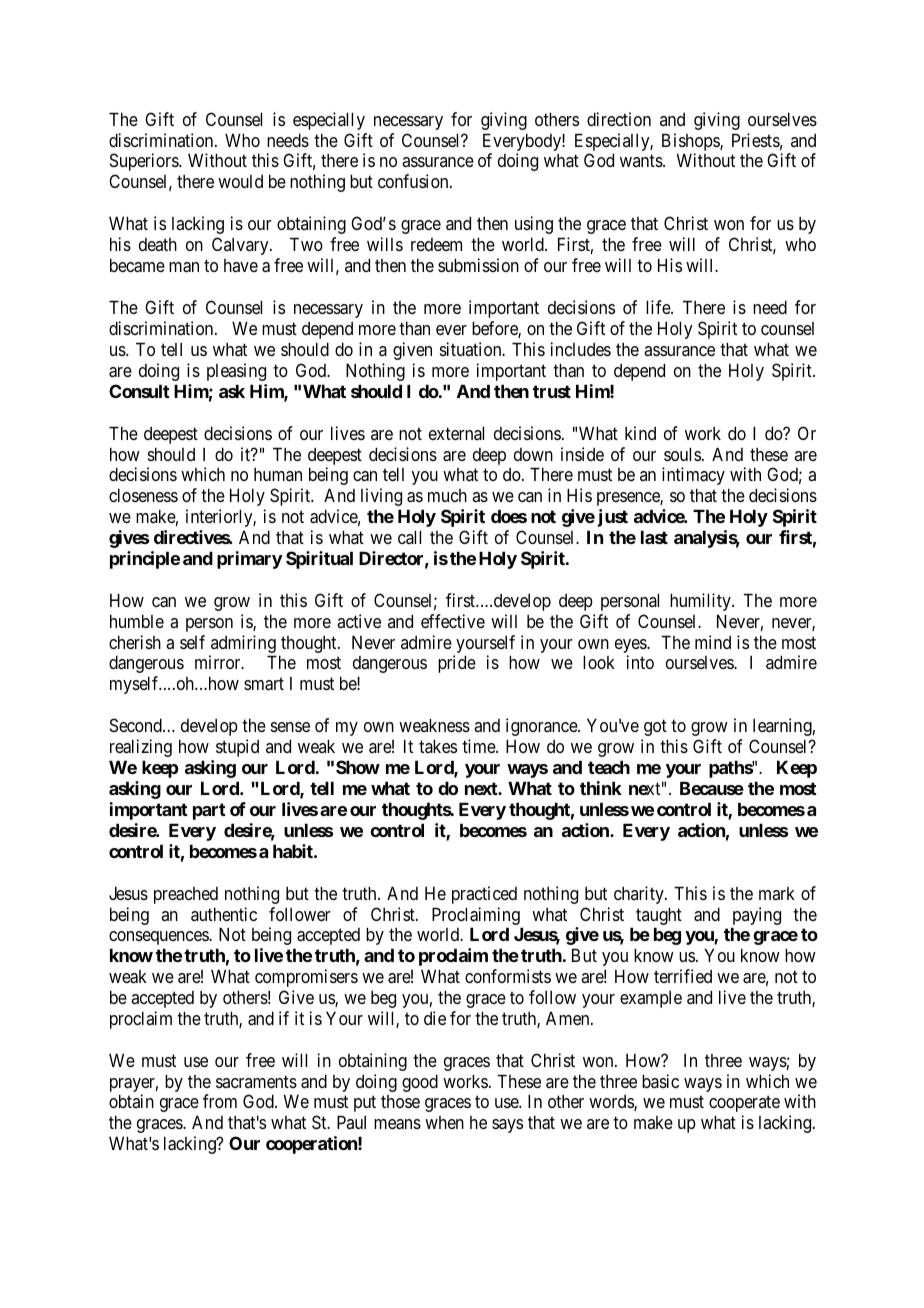 The height and width of the page is (1308, 924). Describe the element at coordinates (444, 1122) in the page. I see `when` at that location.
